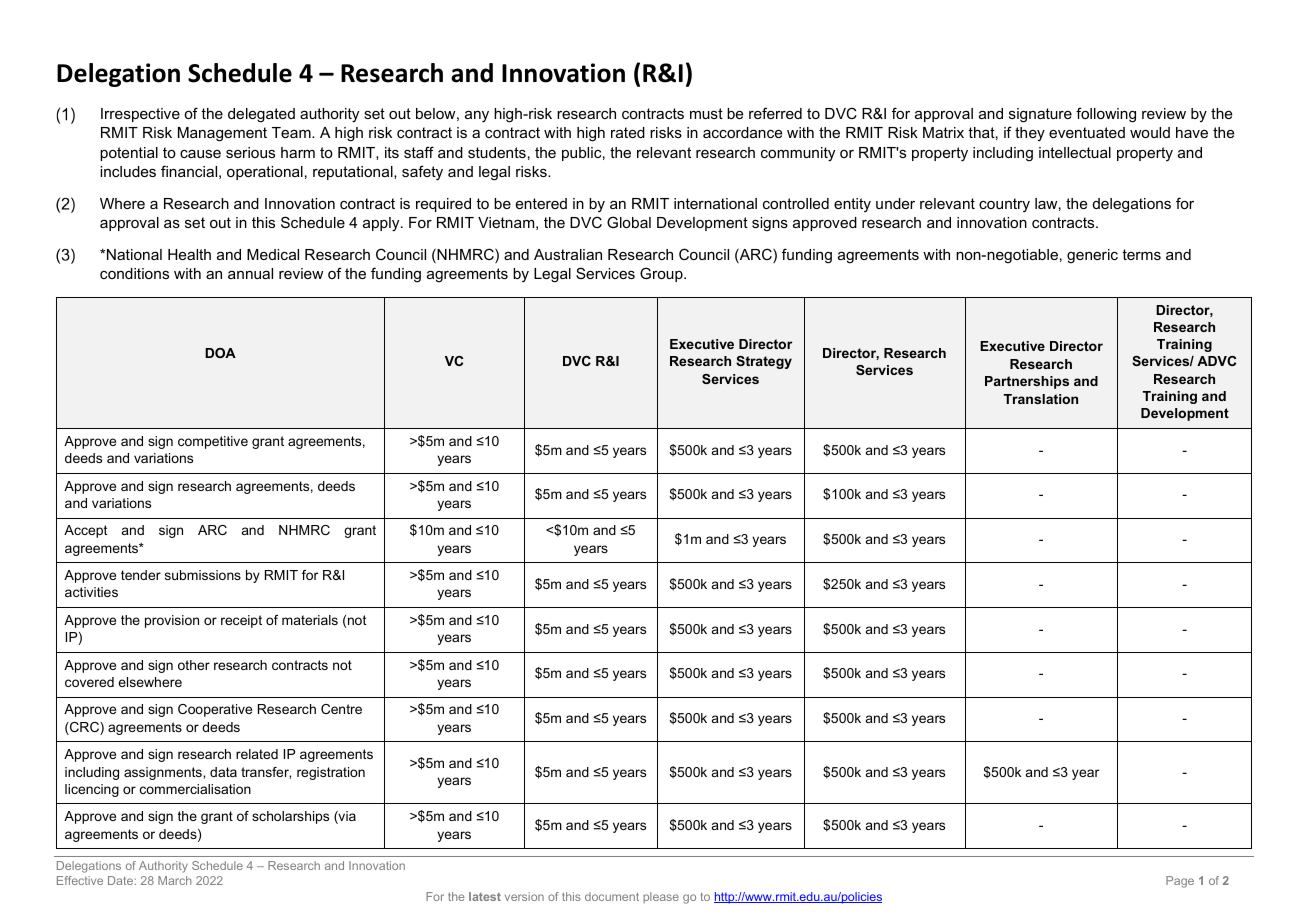 This screenshot has height=924, width=1308. What do you see at coordinates (174, 880) in the screenshot?
I see `March` at bounding box center [174, 880].
